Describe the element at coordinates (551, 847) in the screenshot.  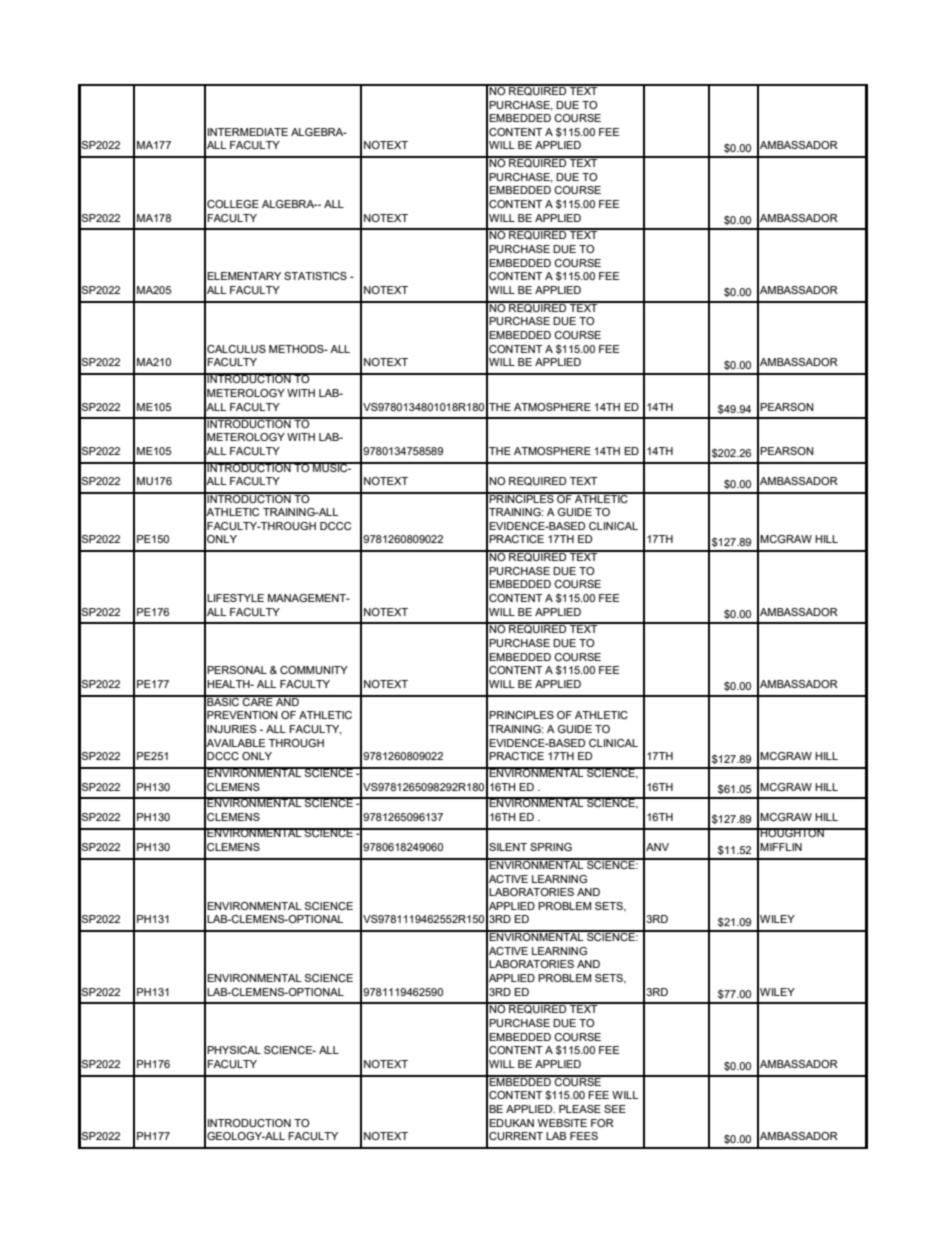
I see `SPRING` at that location.
